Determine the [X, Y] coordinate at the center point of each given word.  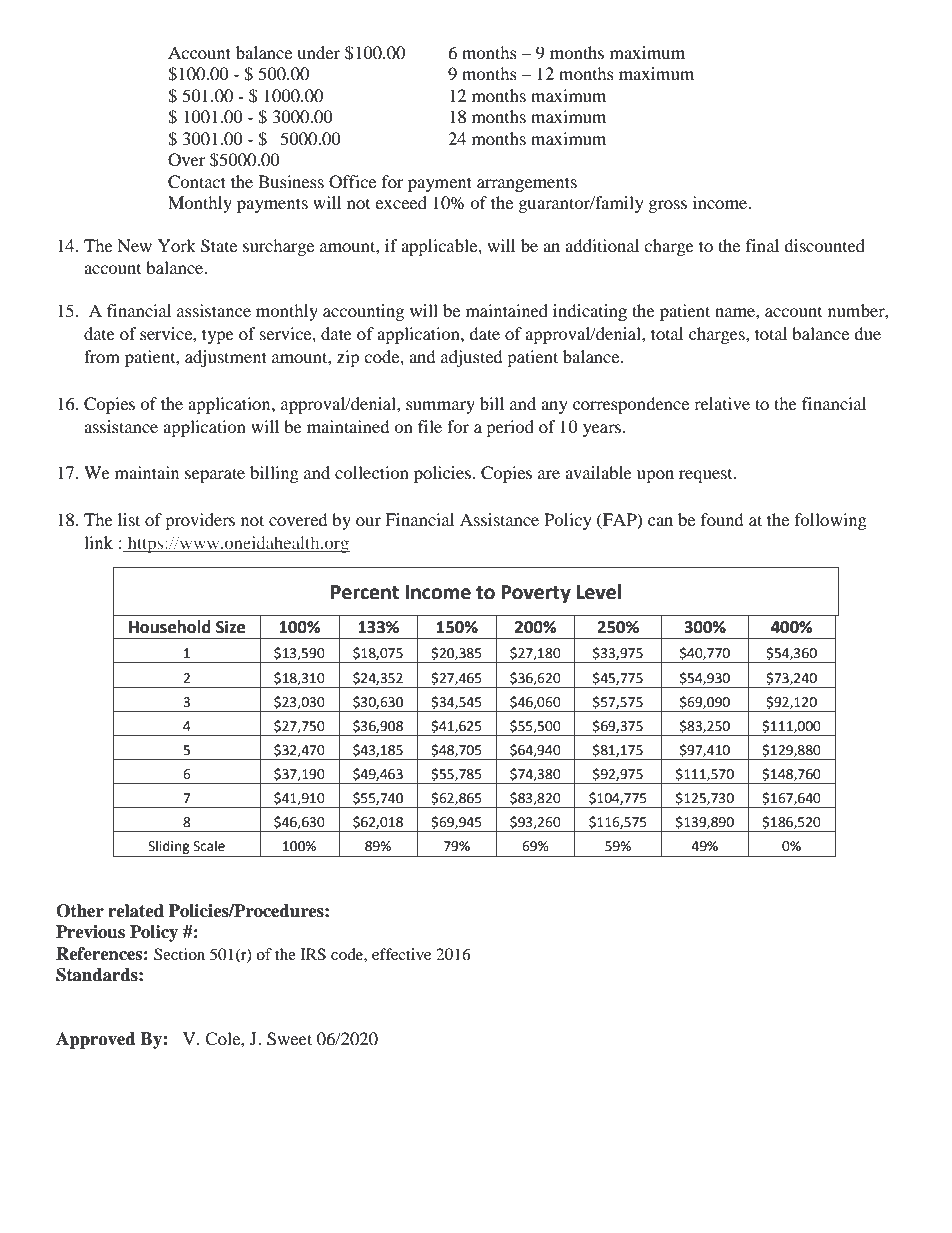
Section [179, 954]
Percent [365, 592]
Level [598, 592]
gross [668, 206]
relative [722, 403]
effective [401, 954]
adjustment [226, 358]
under [318, 52]
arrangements [527, 184]
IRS [313, 954]
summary [440, 407]
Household [170, 627]
